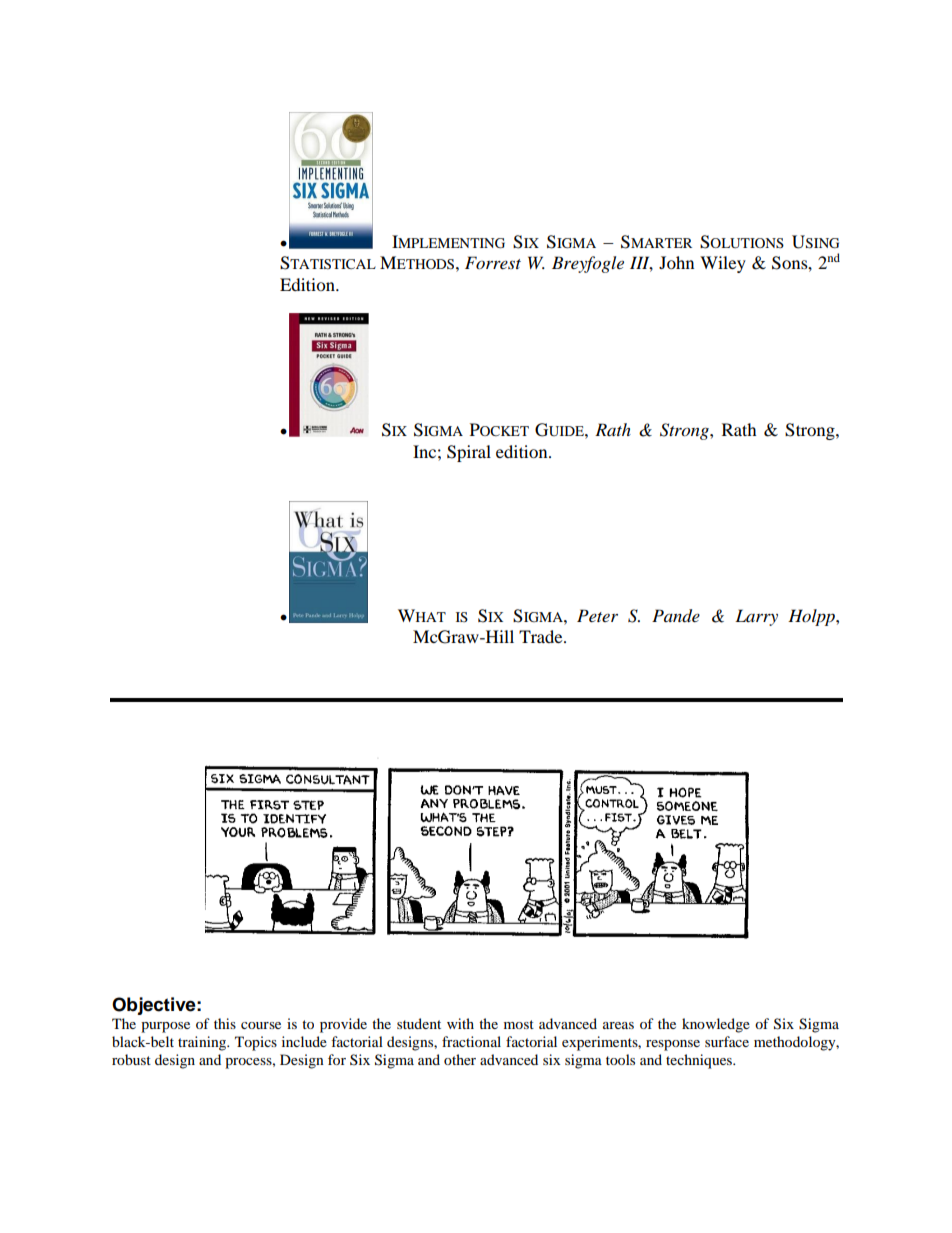  What do you see at coordinates (756, 617) in the page?
I see `Larry` at bounding box center [756, 617].
